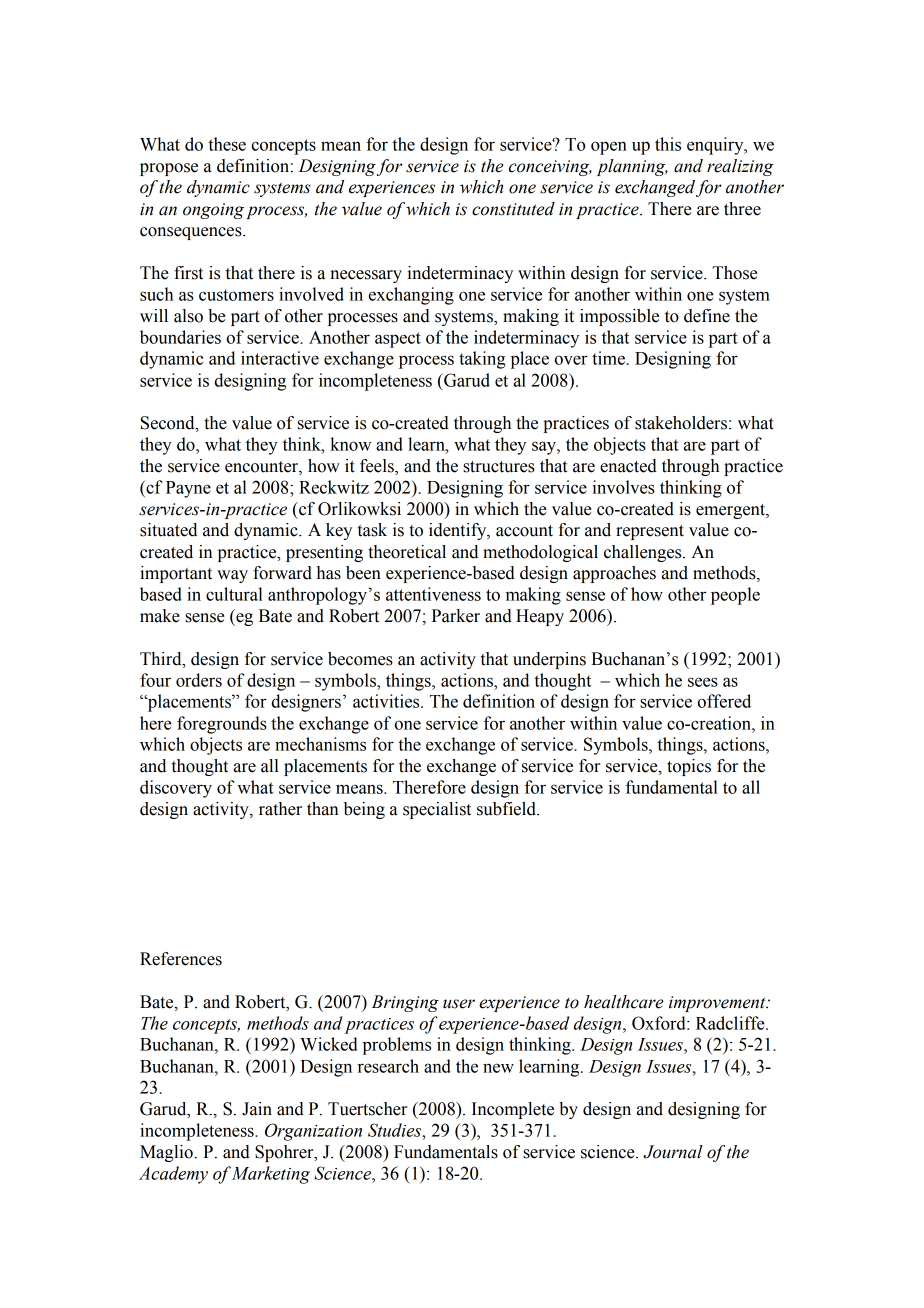 The height and width of the screenshot is (1308, 924). Describe the element at coordinates (459, 1004) in the screenshot. I see `user` at that location.
